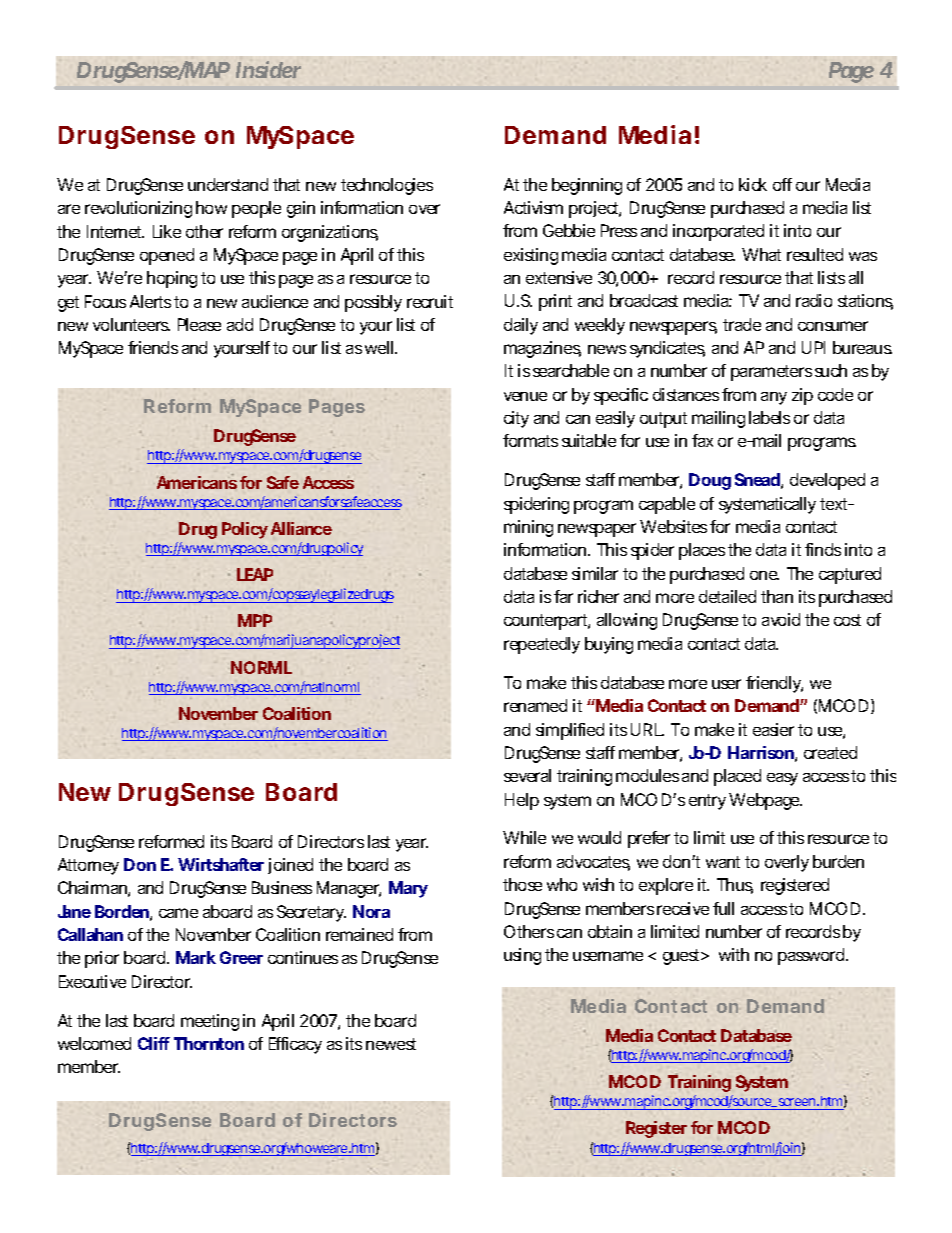 The width and height of the document is (952, 1233). I want to click on MPP, so click(255, 620).
